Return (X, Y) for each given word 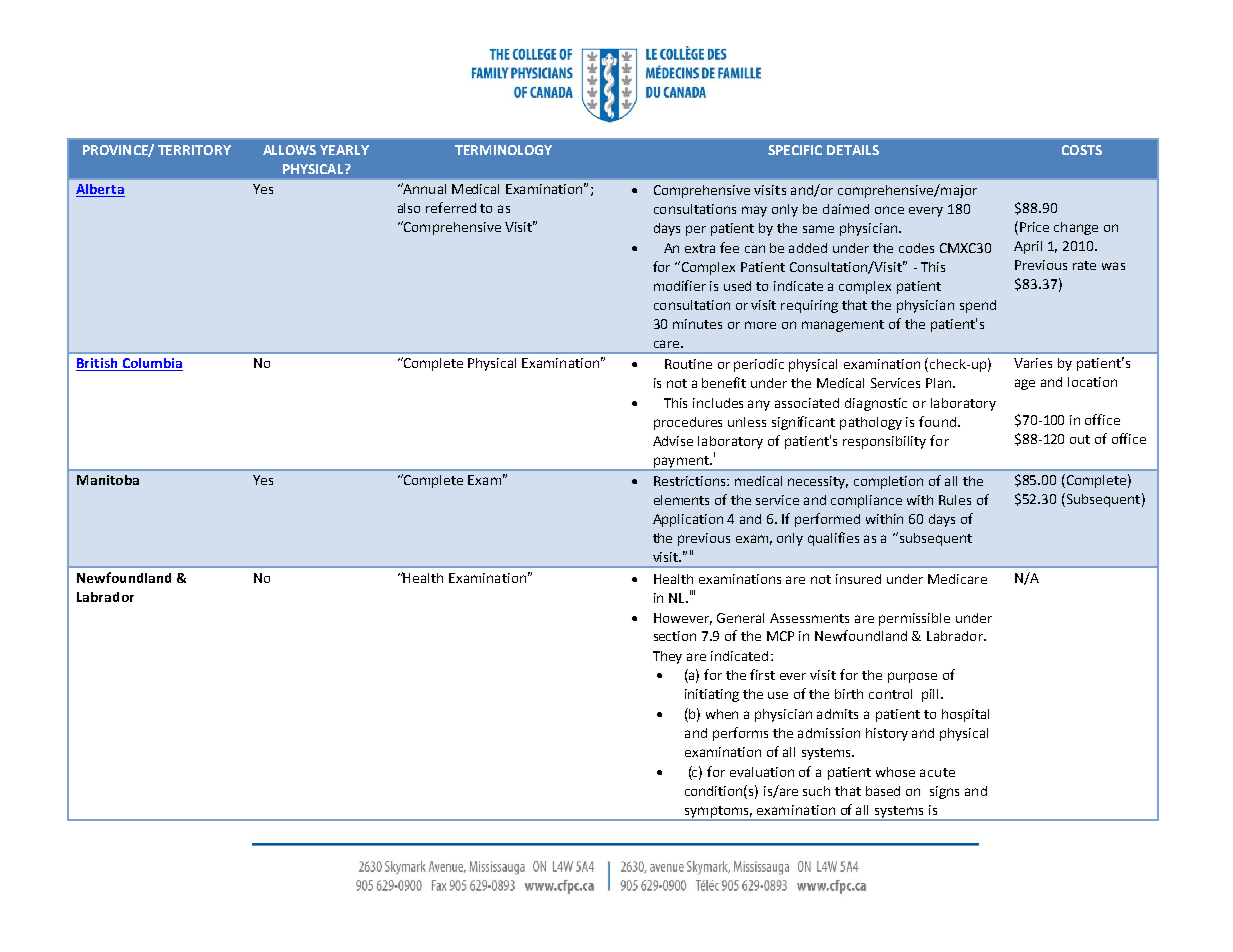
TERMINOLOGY (503, 150)
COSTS (1082, 150)
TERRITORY (194, 150)
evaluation (762, 772)
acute (937, 772)
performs (740, 734)
